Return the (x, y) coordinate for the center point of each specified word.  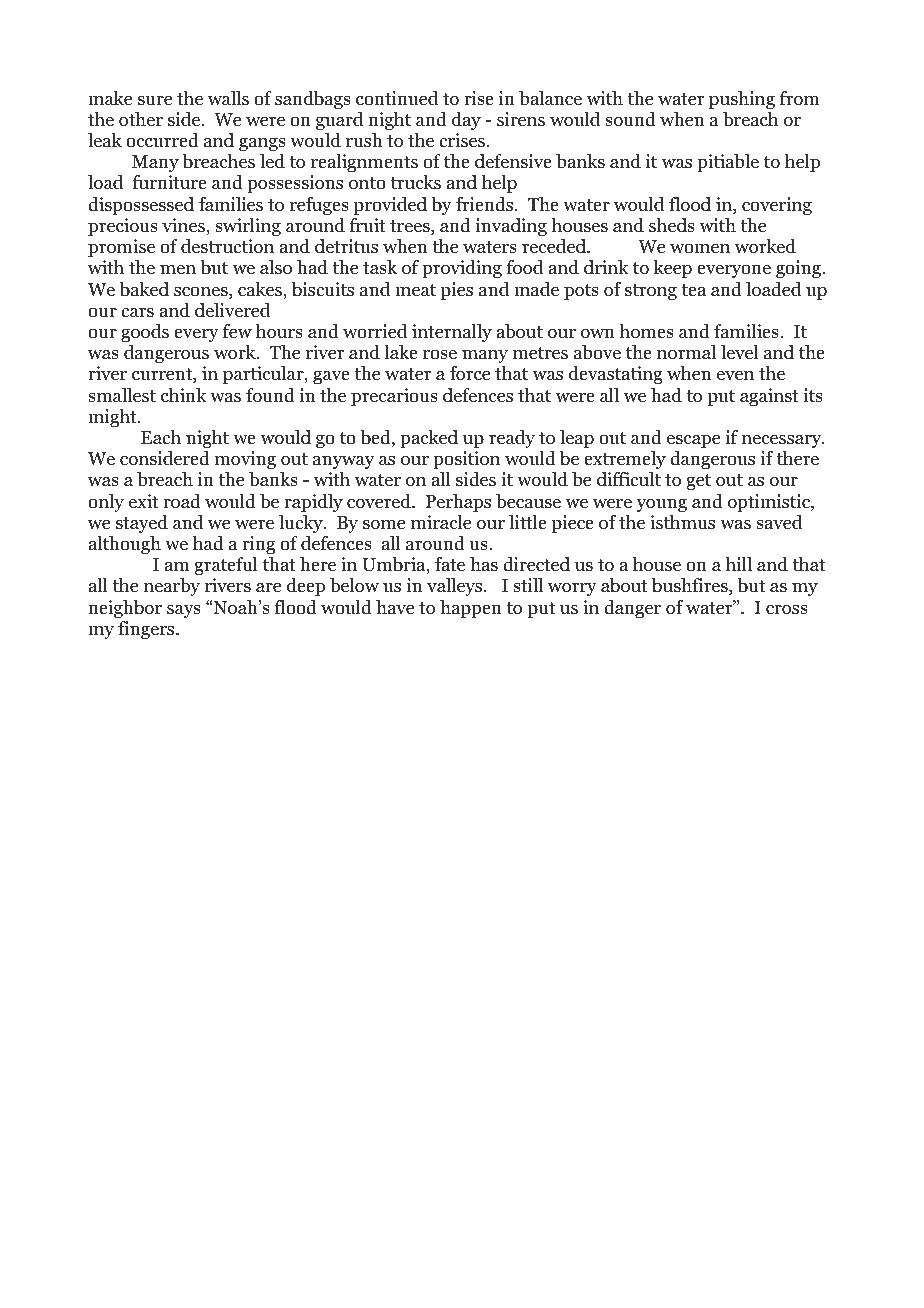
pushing (742, 100)
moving (245, 460)
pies (457, 291)
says (184, 611)
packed (429, 439)
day (466, 121)
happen (471, 609)
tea (693, 290)
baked (144, 289)
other (141, 119)
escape (693, 441)
